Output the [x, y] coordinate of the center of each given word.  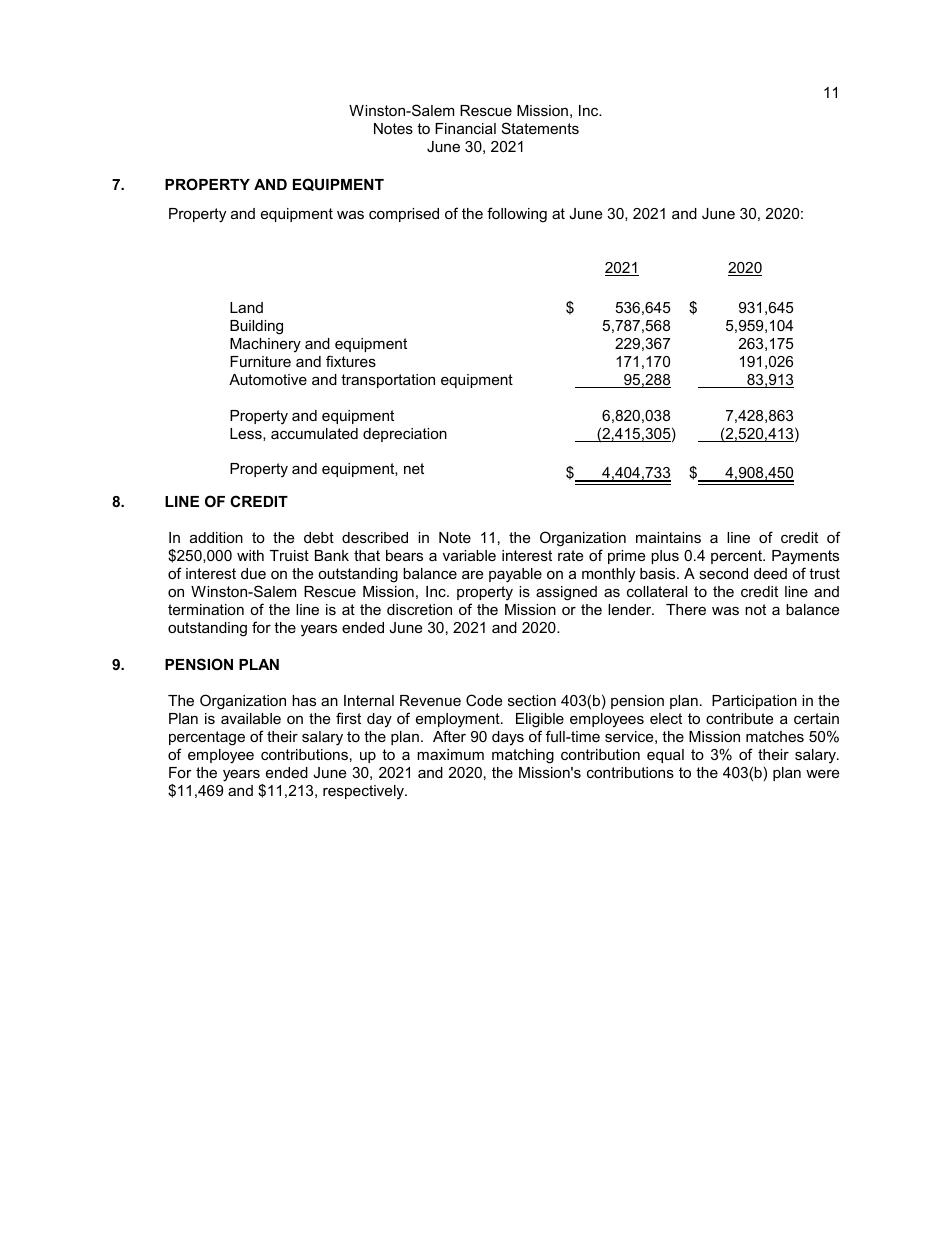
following [517, 215]
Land [246, 307]
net [414, 468]
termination [206, 609]
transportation [388, 381]
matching [523, 756]
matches [775, 736]
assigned [566, 593]
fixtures [351, 361]
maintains [668, 537]
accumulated [314, 433]
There [686, 609]
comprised [404, 215]
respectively [365, 792]
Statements [540, 128]
